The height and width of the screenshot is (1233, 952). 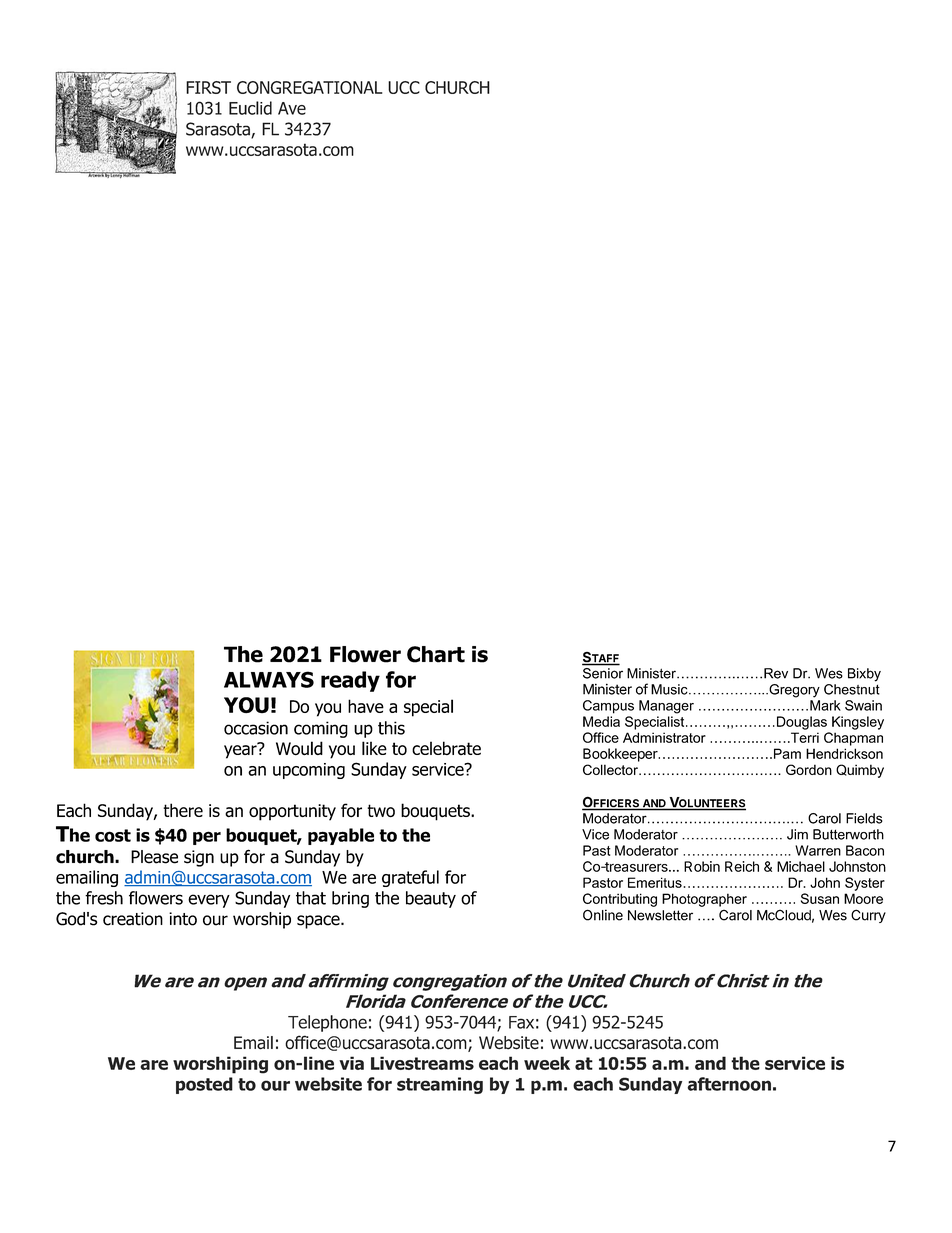 What do you see at coordinates (864, 675) in the screenshot?
I see `Bixby` at bounding box center [864, 675].
